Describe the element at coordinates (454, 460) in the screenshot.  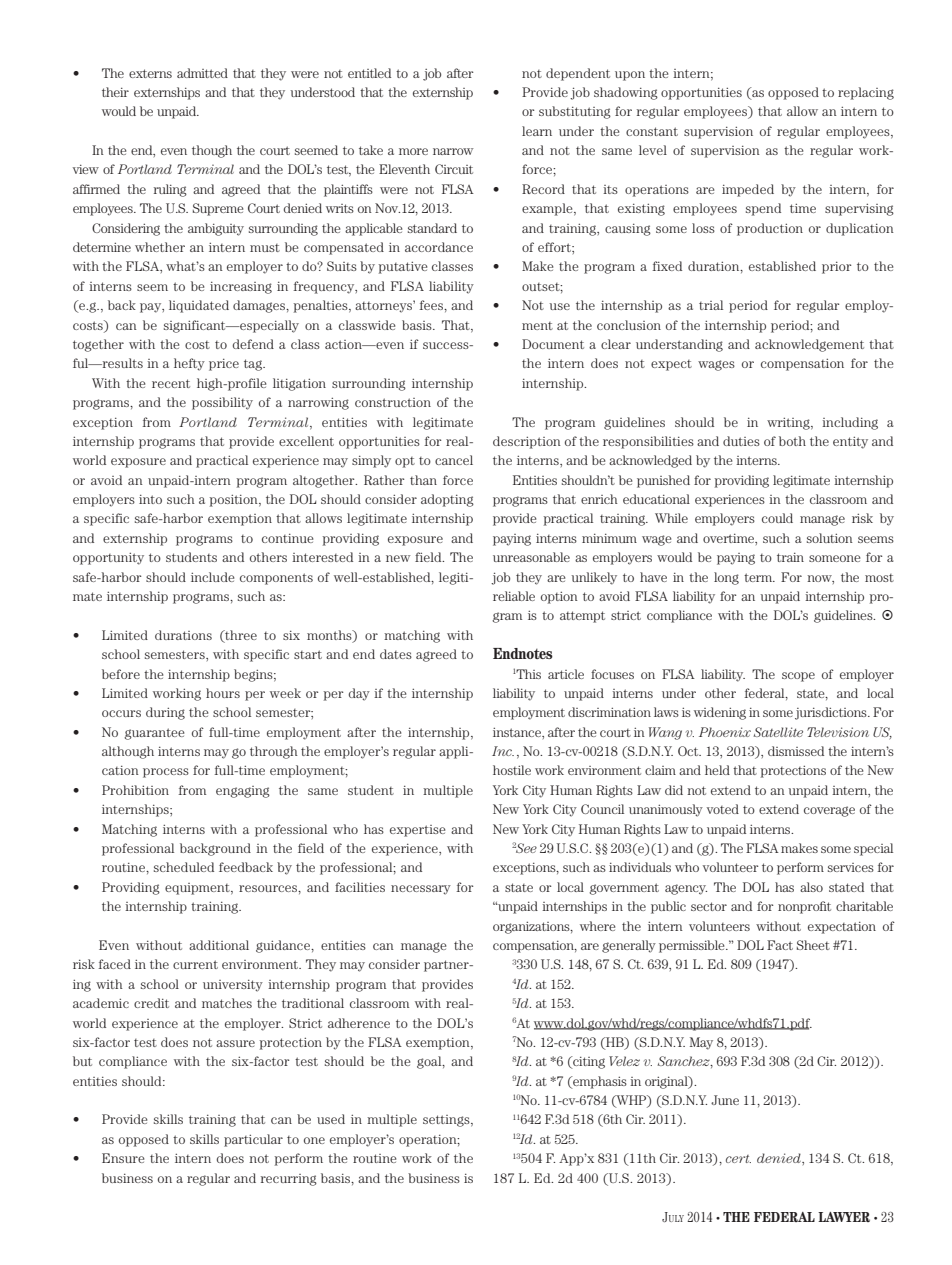
I see `cancel` at that location.
